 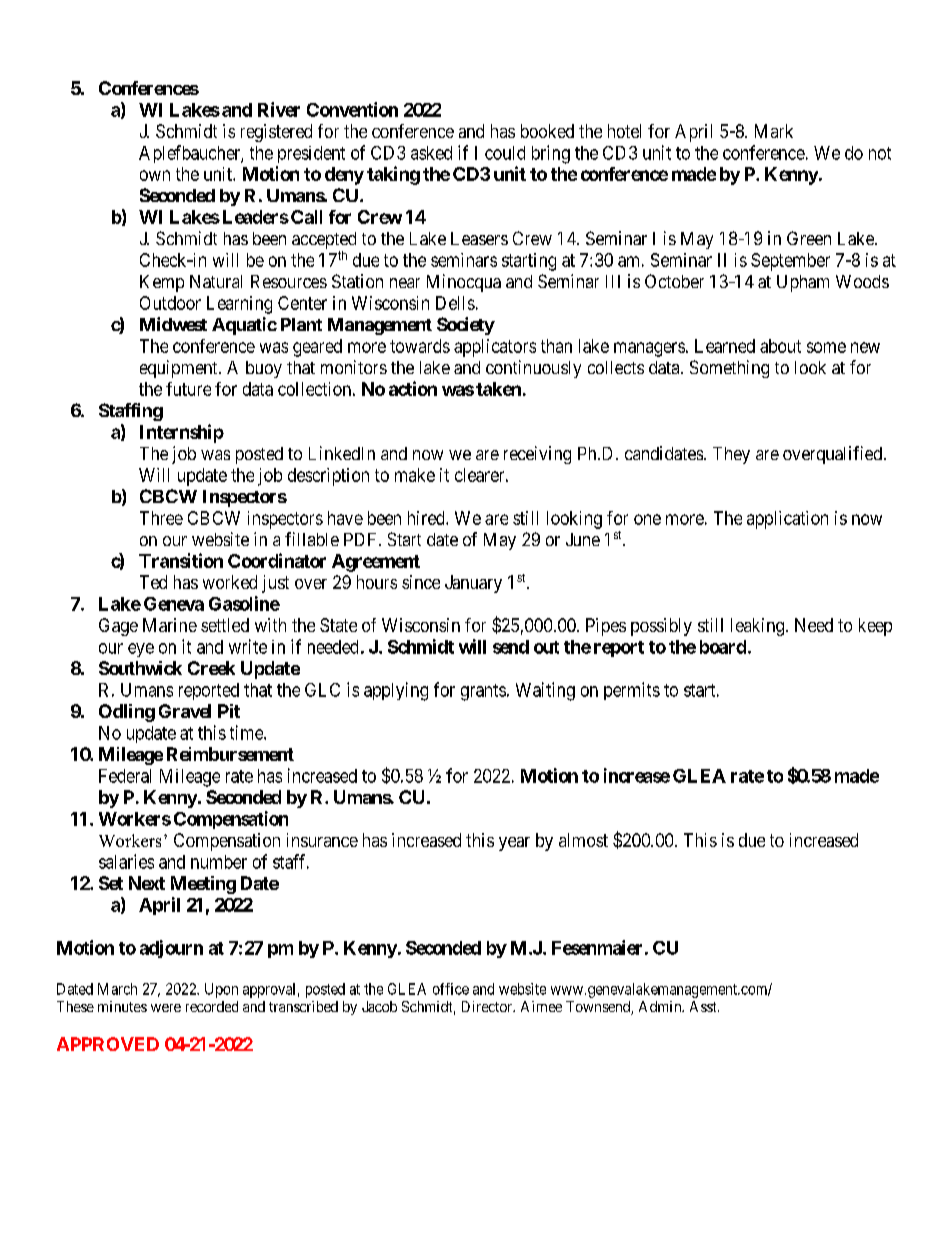 I want to click on Asst, so click(x=704, y=1006).
